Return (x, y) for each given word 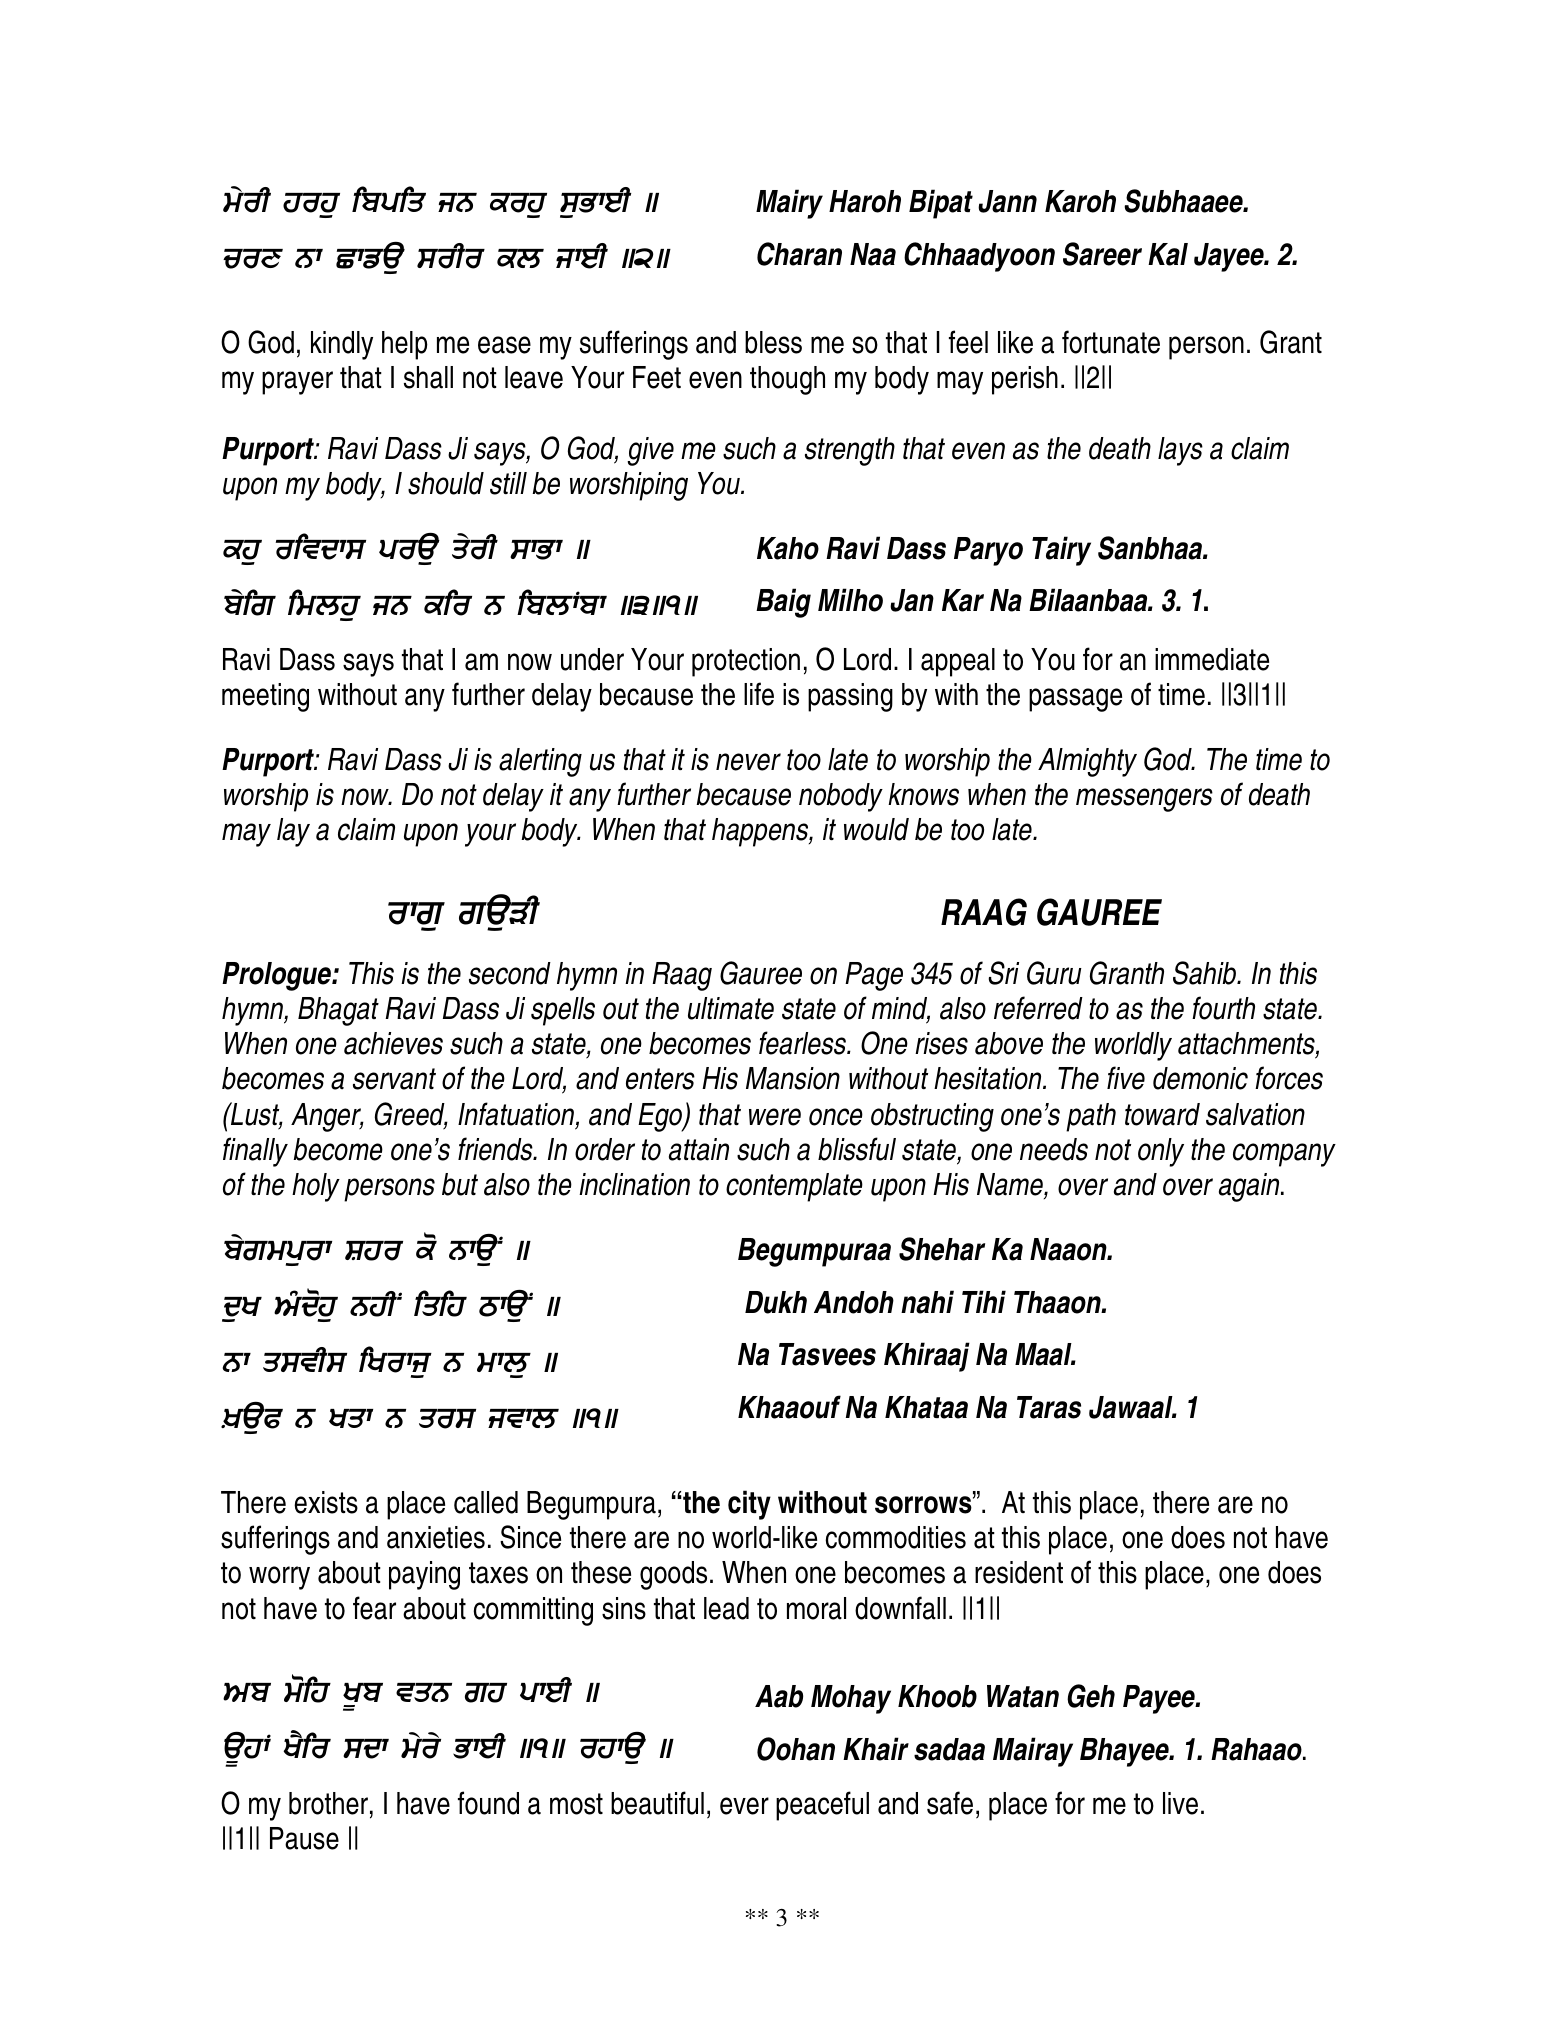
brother (328, 1803)
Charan (799, 254)
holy (316, 1187)
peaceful (822, 1806)
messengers (1144, 800)
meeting (265, 697)
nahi (927, 1302)
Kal (1168, 254)
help (405, 345)
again (1250, 1187)
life (759, 694)
